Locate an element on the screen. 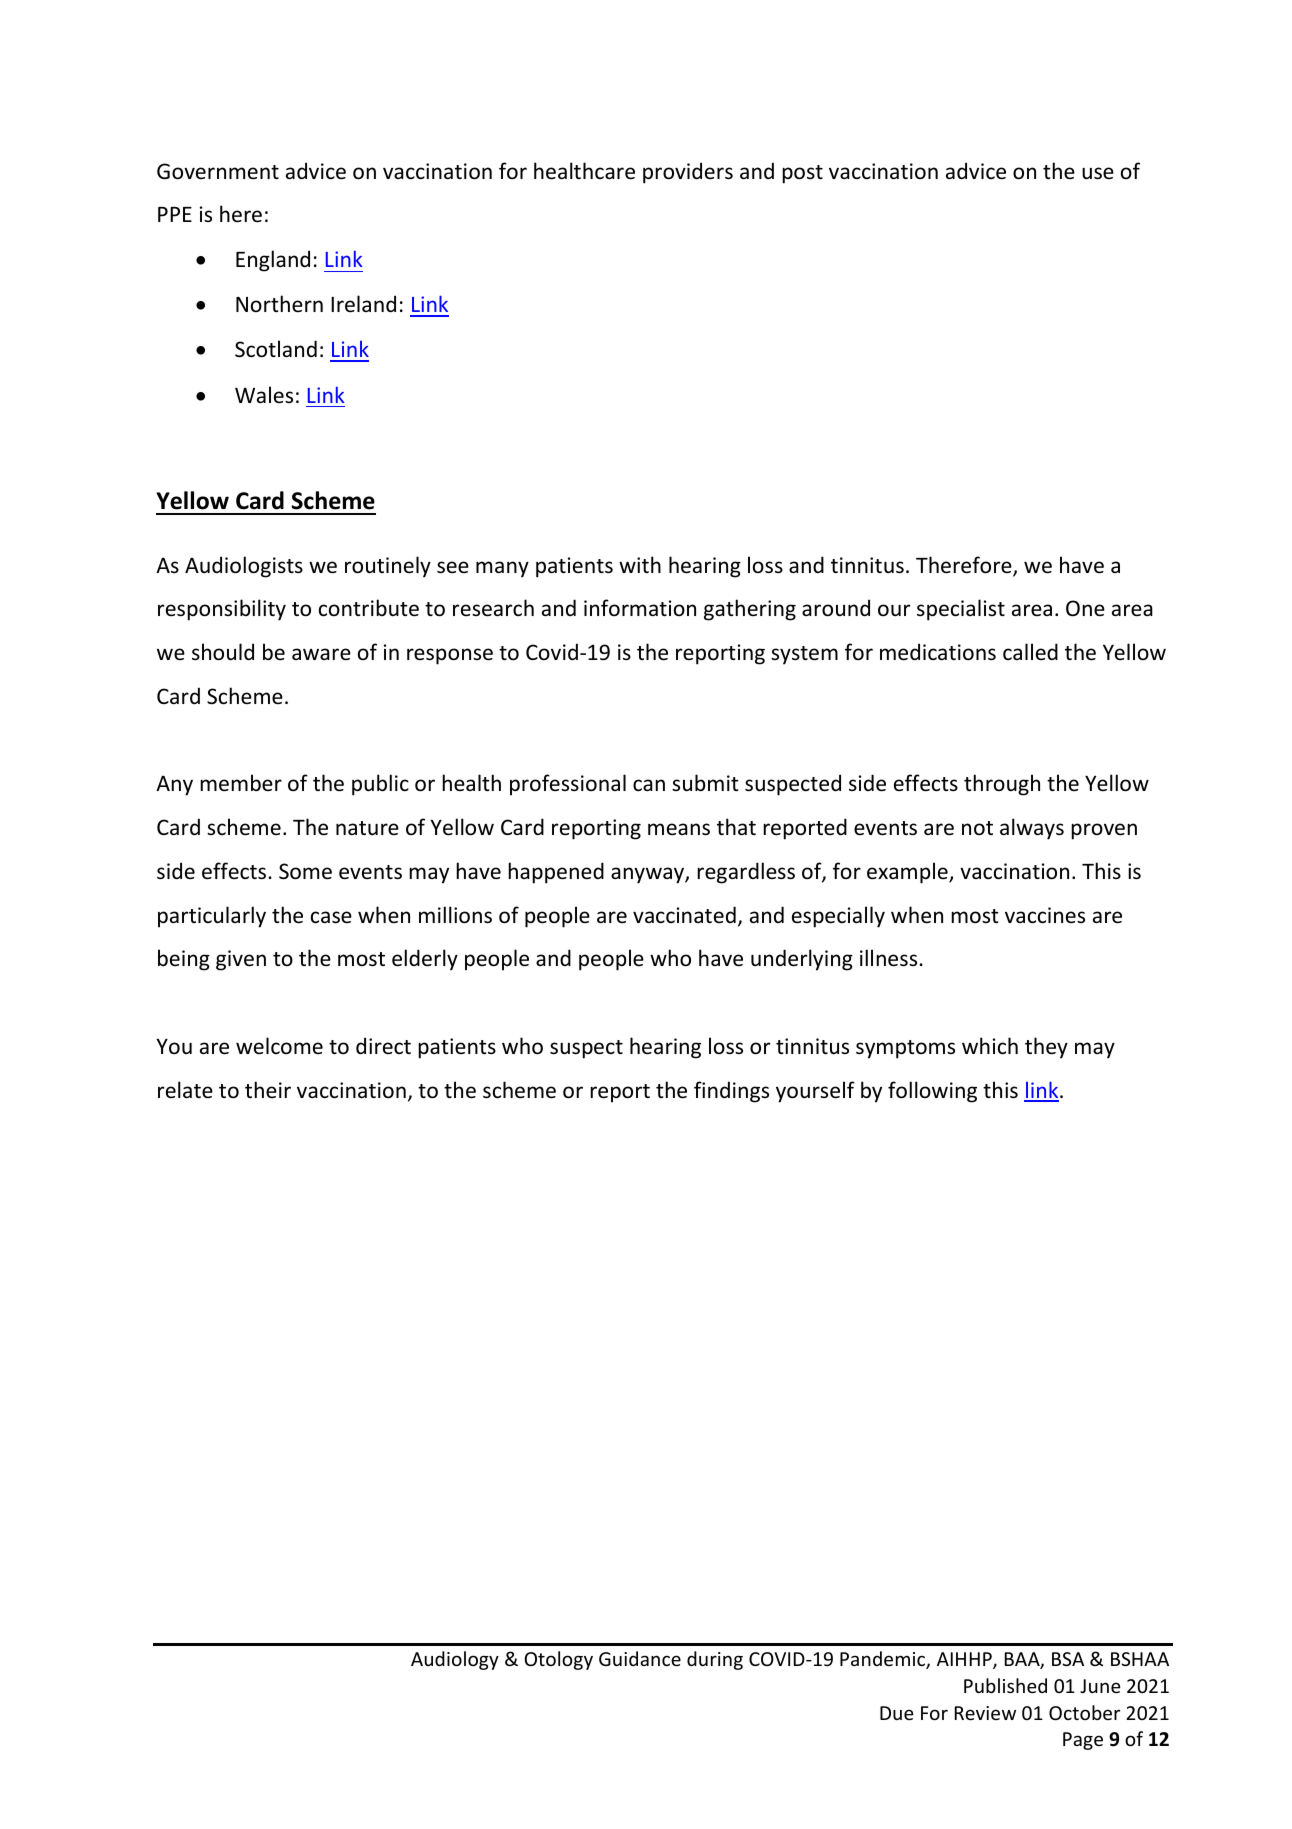  Guidance is located at coordinates (640, 1658).
